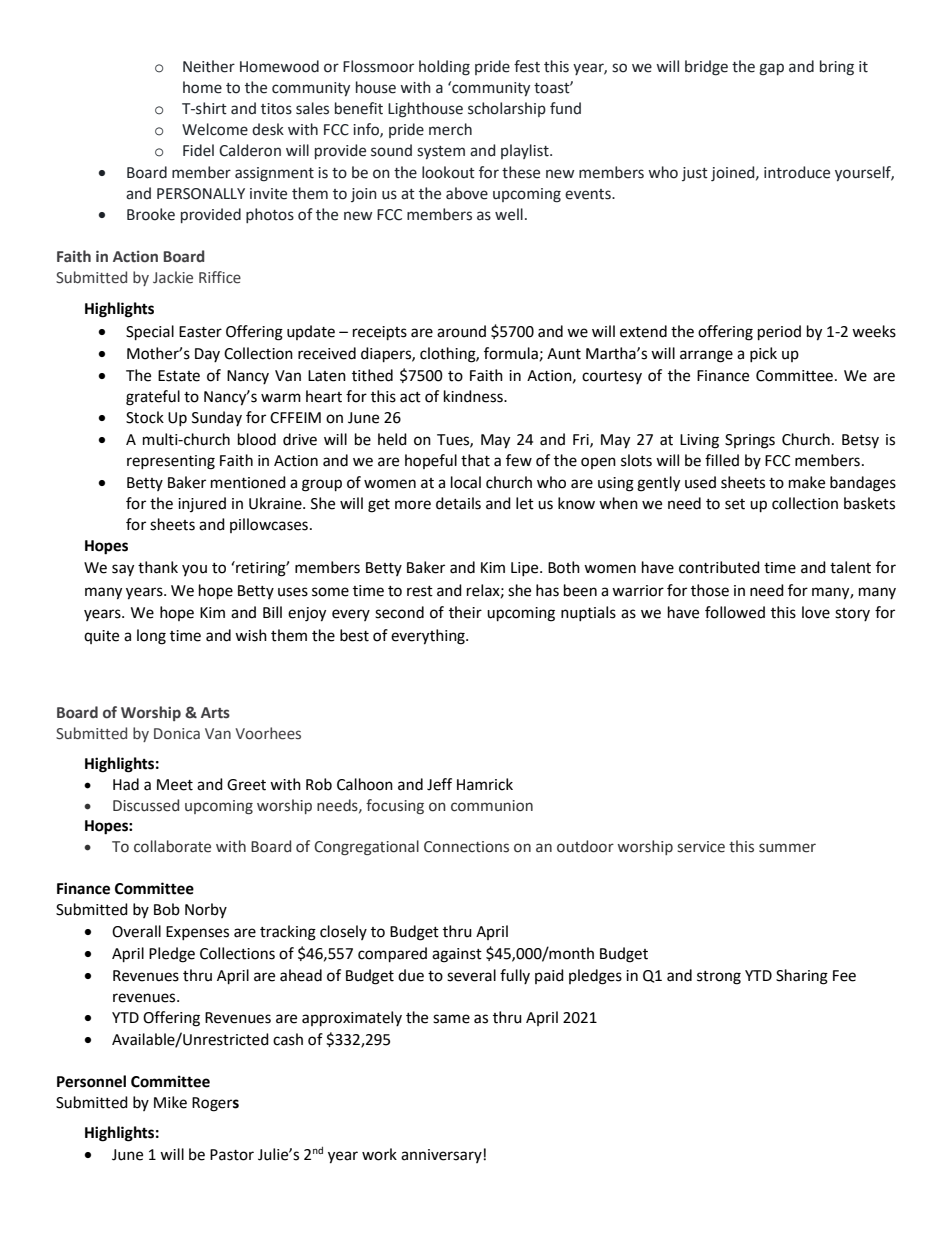 The height and width of the screenshot is (1233, 952). I want to click on scholarship, so click(507, 109).
